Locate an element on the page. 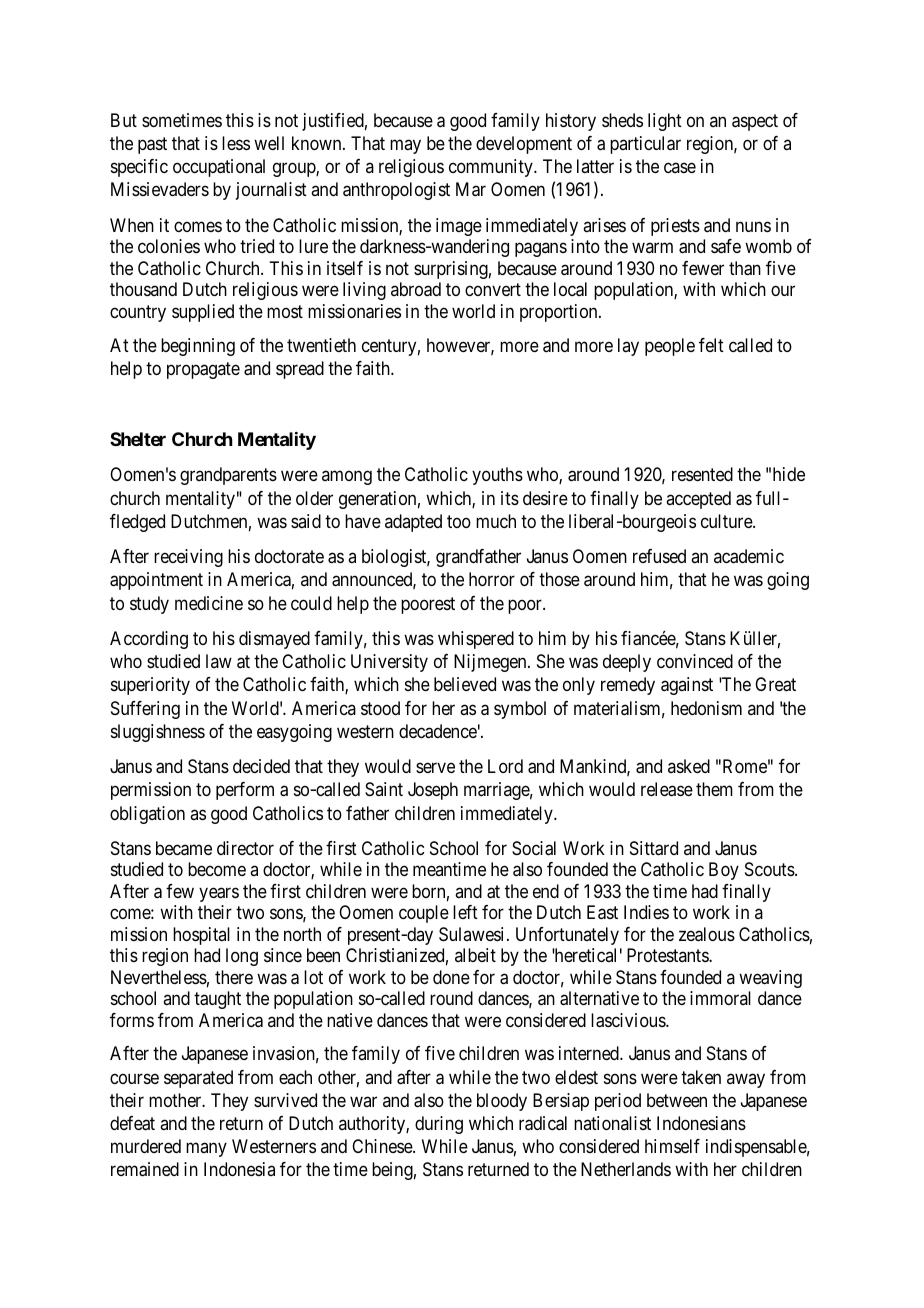  medicine is located at coordinates (209, 603).
